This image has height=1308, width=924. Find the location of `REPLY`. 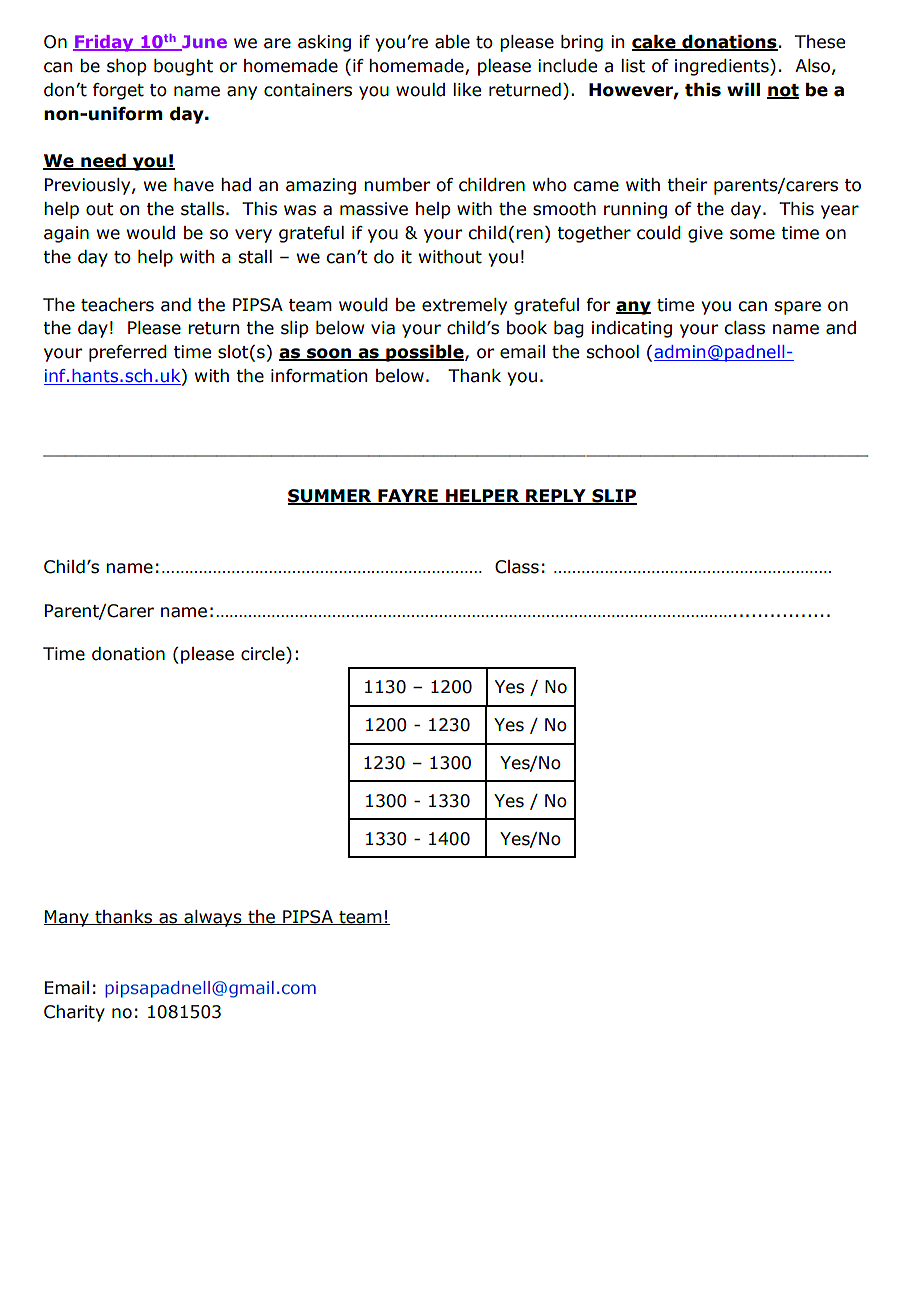

REPLY is located at coordinates (556, 496).
